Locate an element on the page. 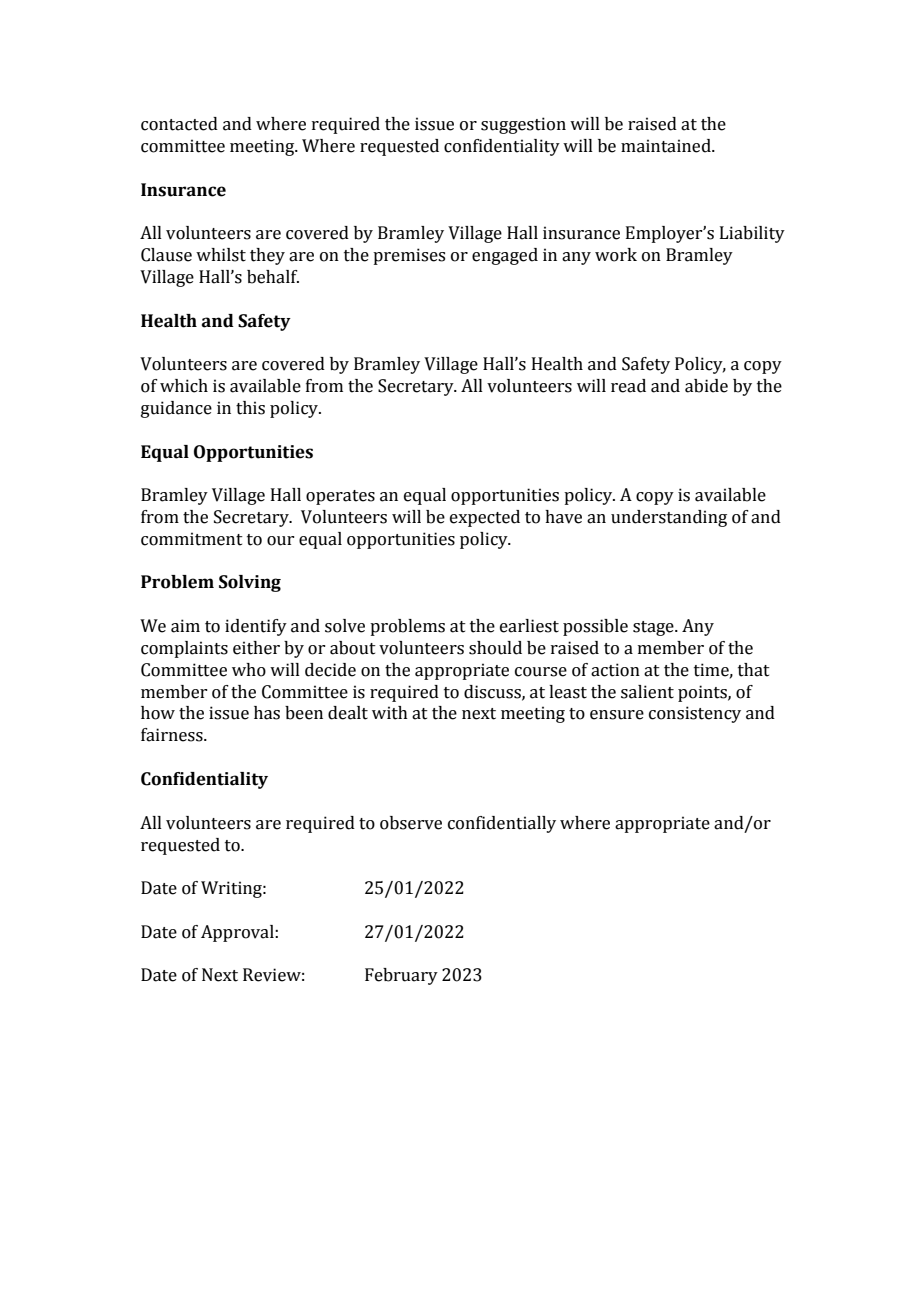 This page has height=1308, width=924. salient is located at coordinates (647, 692).
